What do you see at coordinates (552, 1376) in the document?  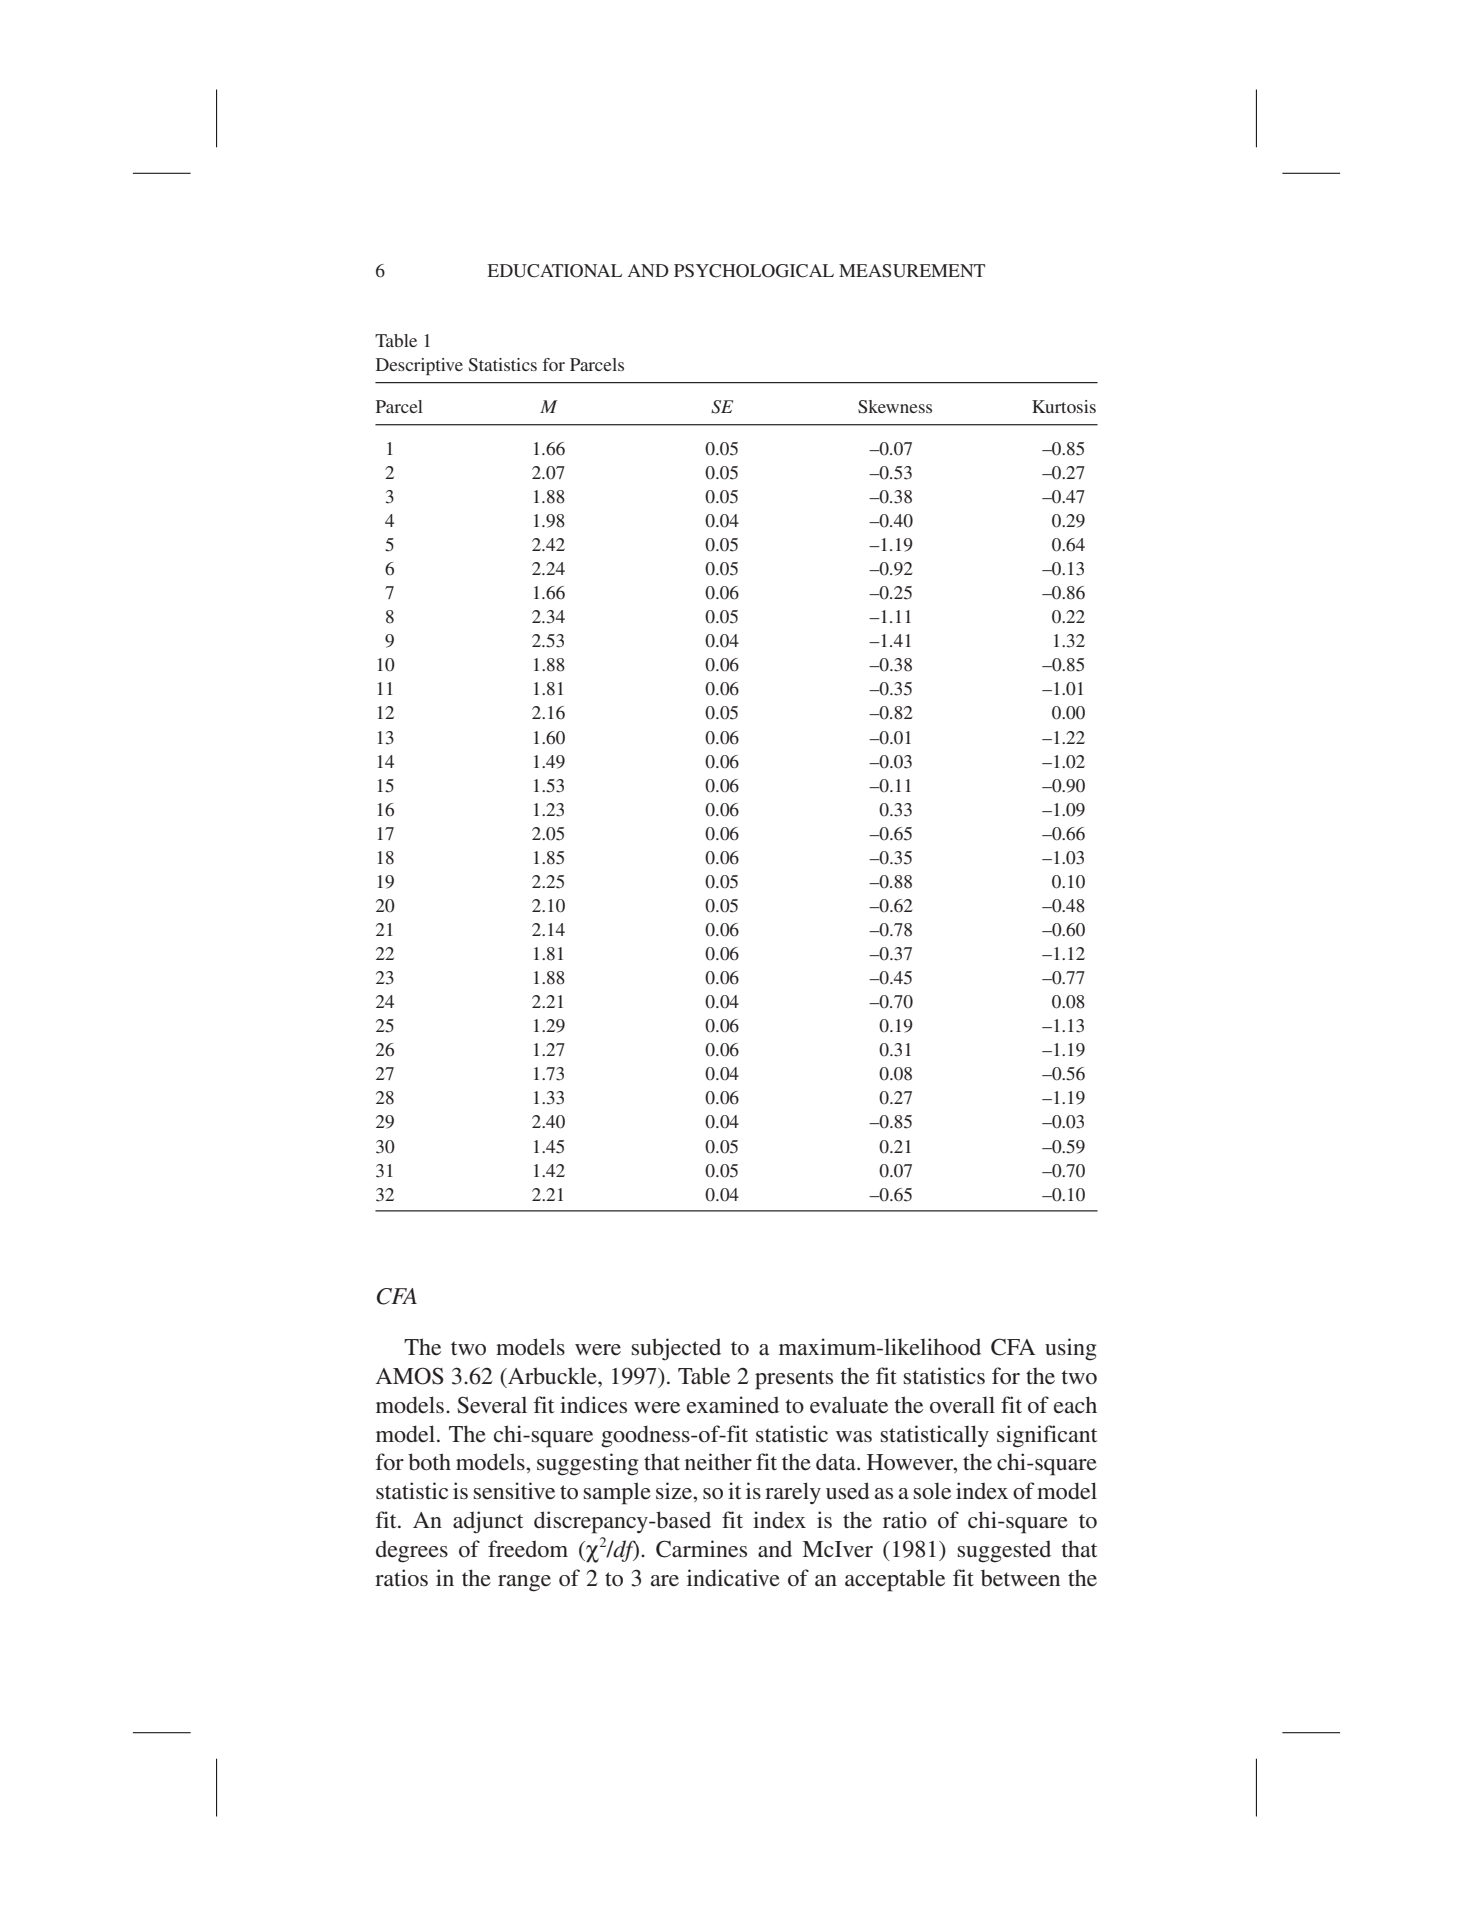 I see `Arbuckle` at bounding box center [552, 1376].
